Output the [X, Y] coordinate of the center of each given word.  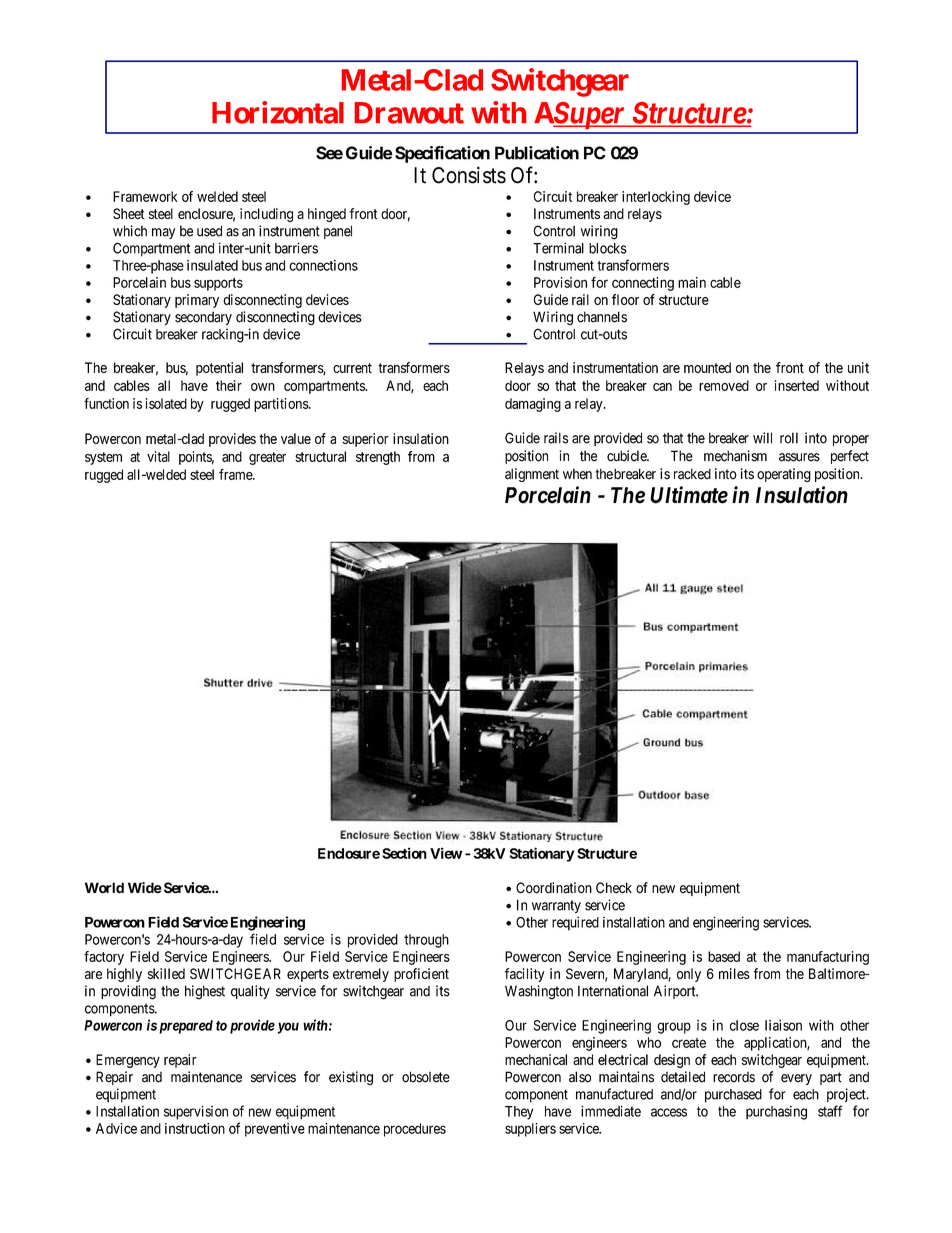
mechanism [735, 456]
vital [158, 456]
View [446, 853]
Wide [145, 888]
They [519, 1113]
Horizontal [278, 112]
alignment [532, 475]
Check [614, 888]
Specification [442, 154]
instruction [195, 1128]
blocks [608, 248]
